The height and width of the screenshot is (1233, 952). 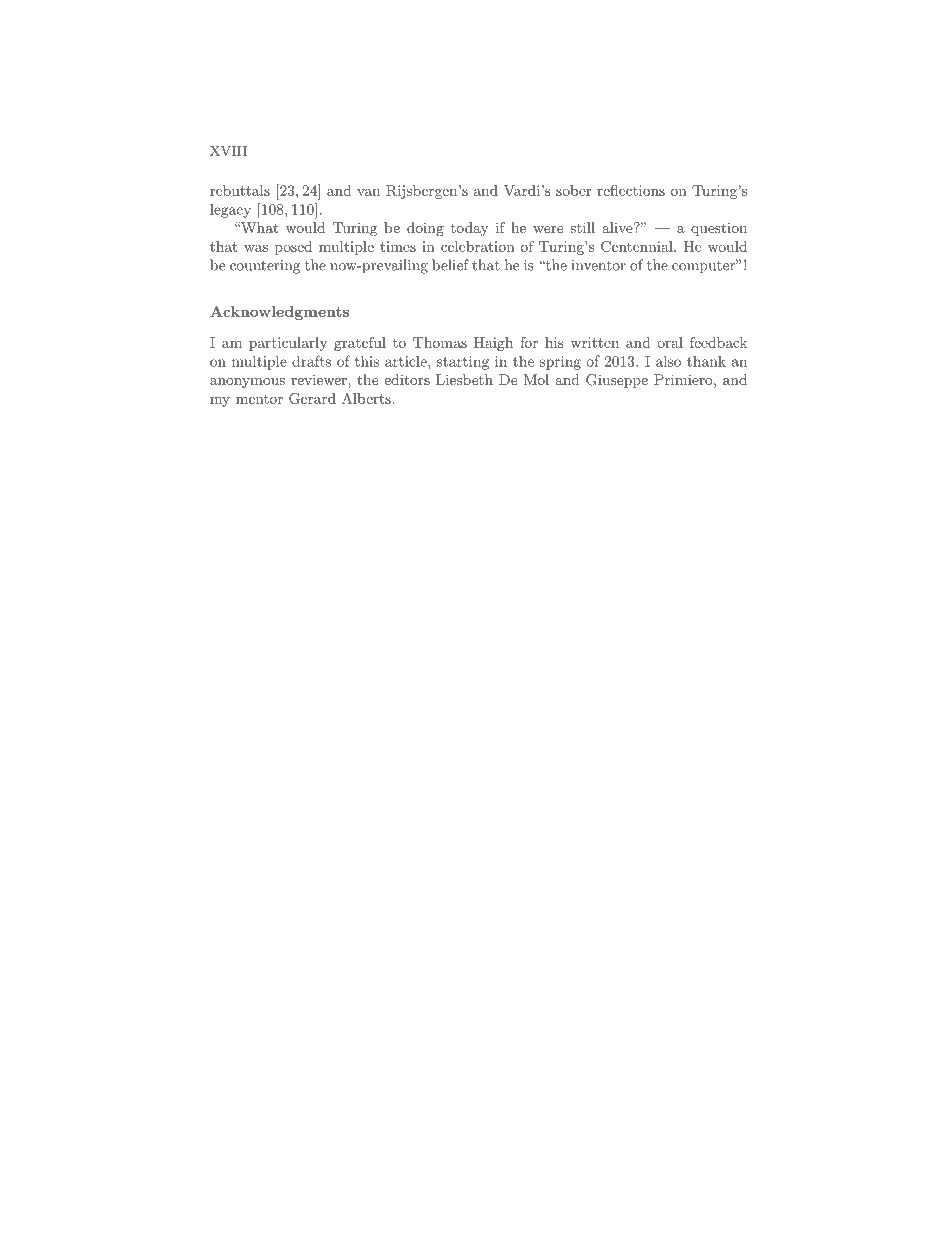 I want to click on particularly, so click(x=288, y=344).
